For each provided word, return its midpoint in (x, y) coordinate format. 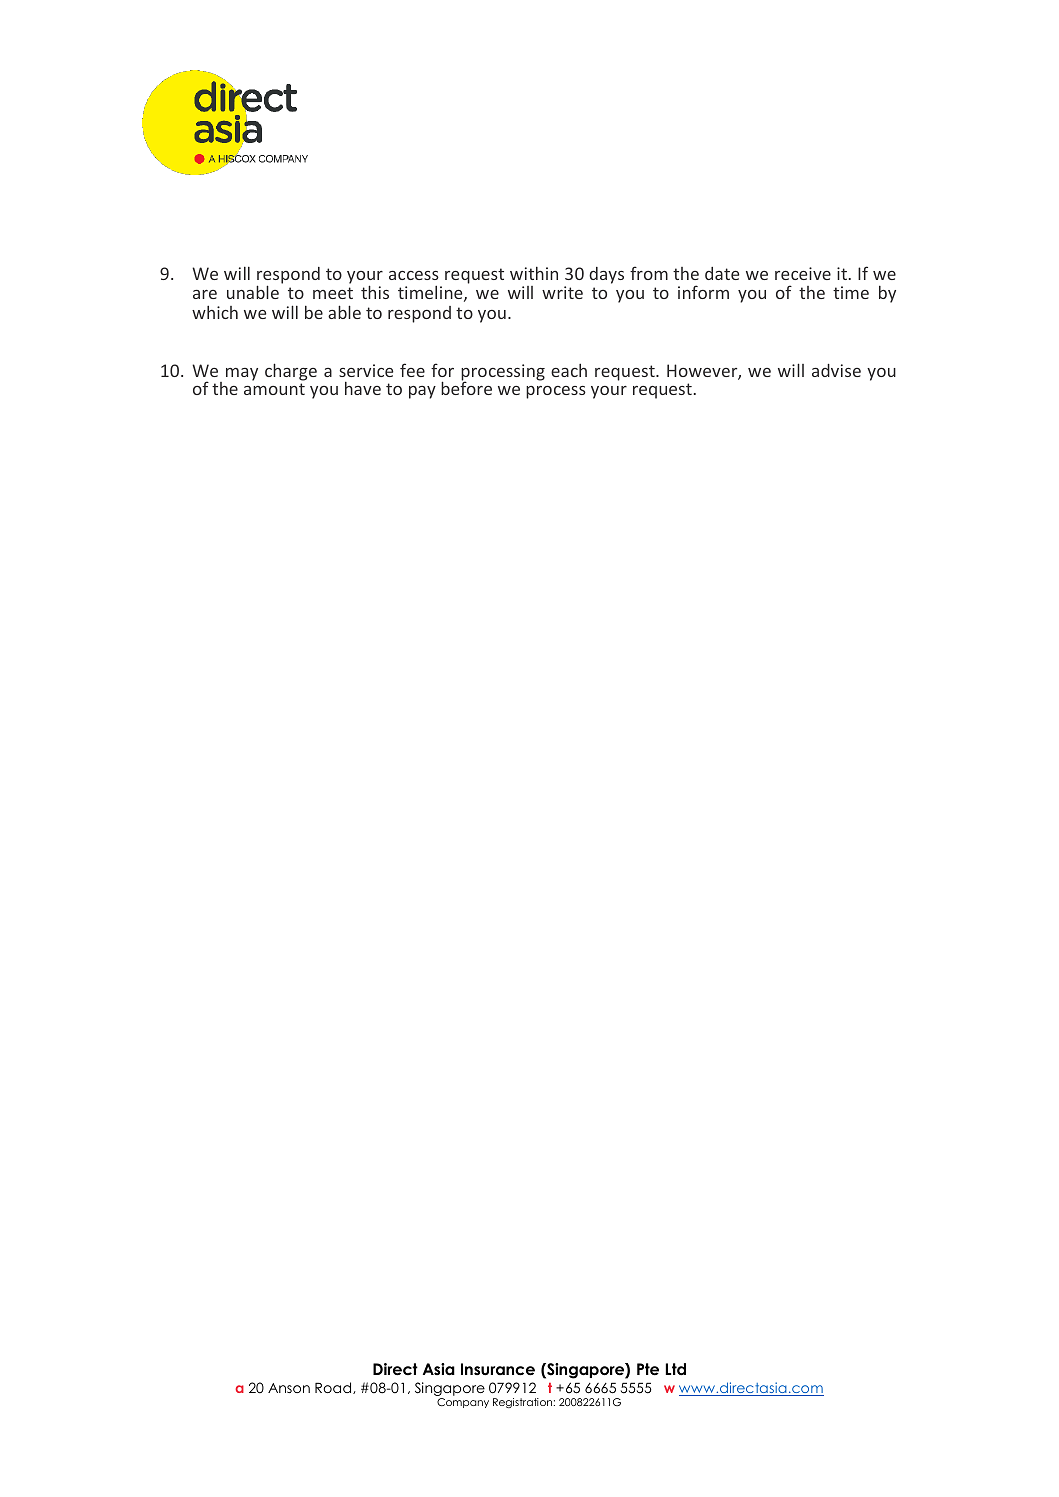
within (534, 273)
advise (836, 370)
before (466, 387)
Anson (289, 1388)
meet (333, 293)
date (722, 273)
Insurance (498, 1369)
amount (274, 389)
